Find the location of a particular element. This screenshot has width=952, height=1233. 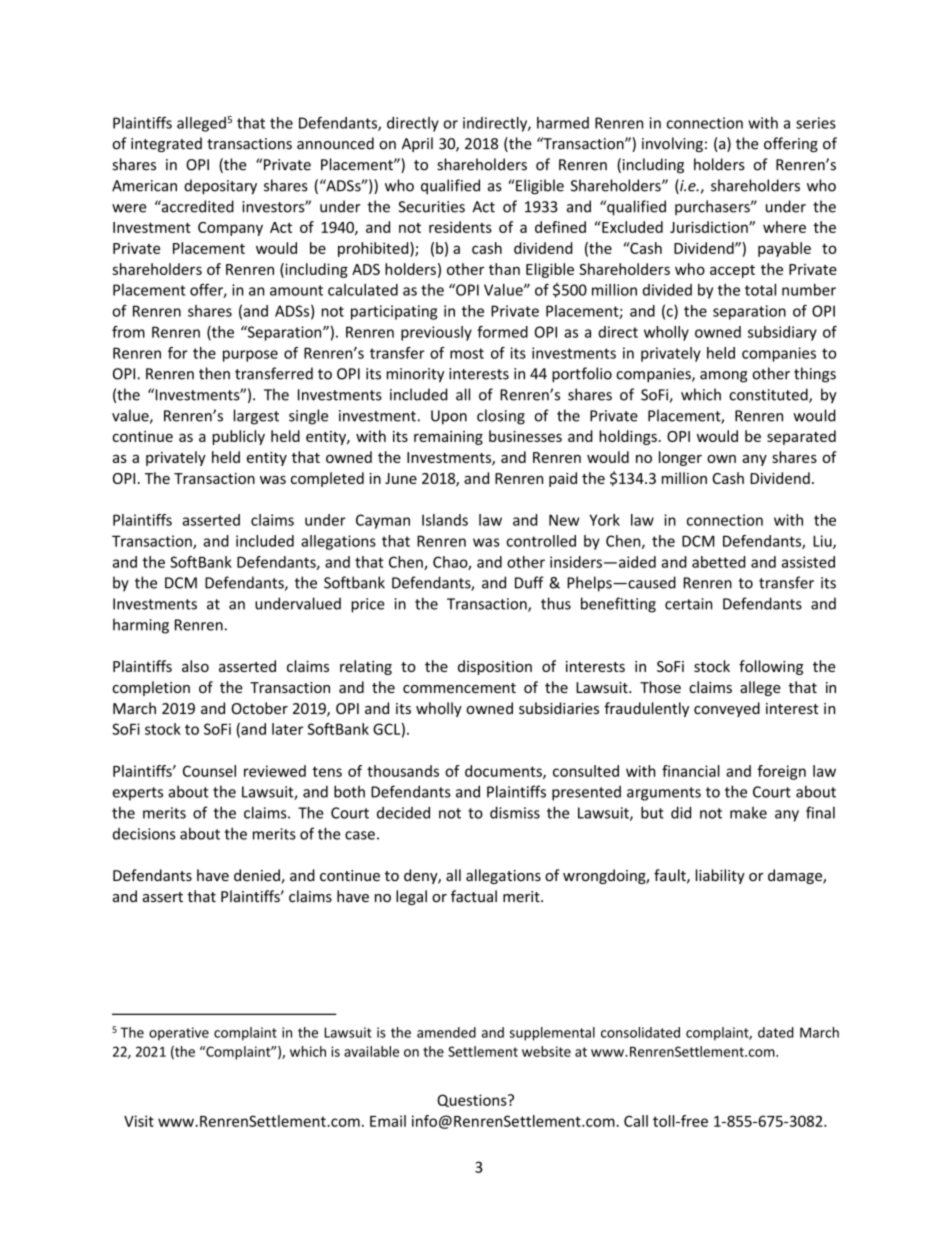

Visit is located at coordinates (139, 1121).
